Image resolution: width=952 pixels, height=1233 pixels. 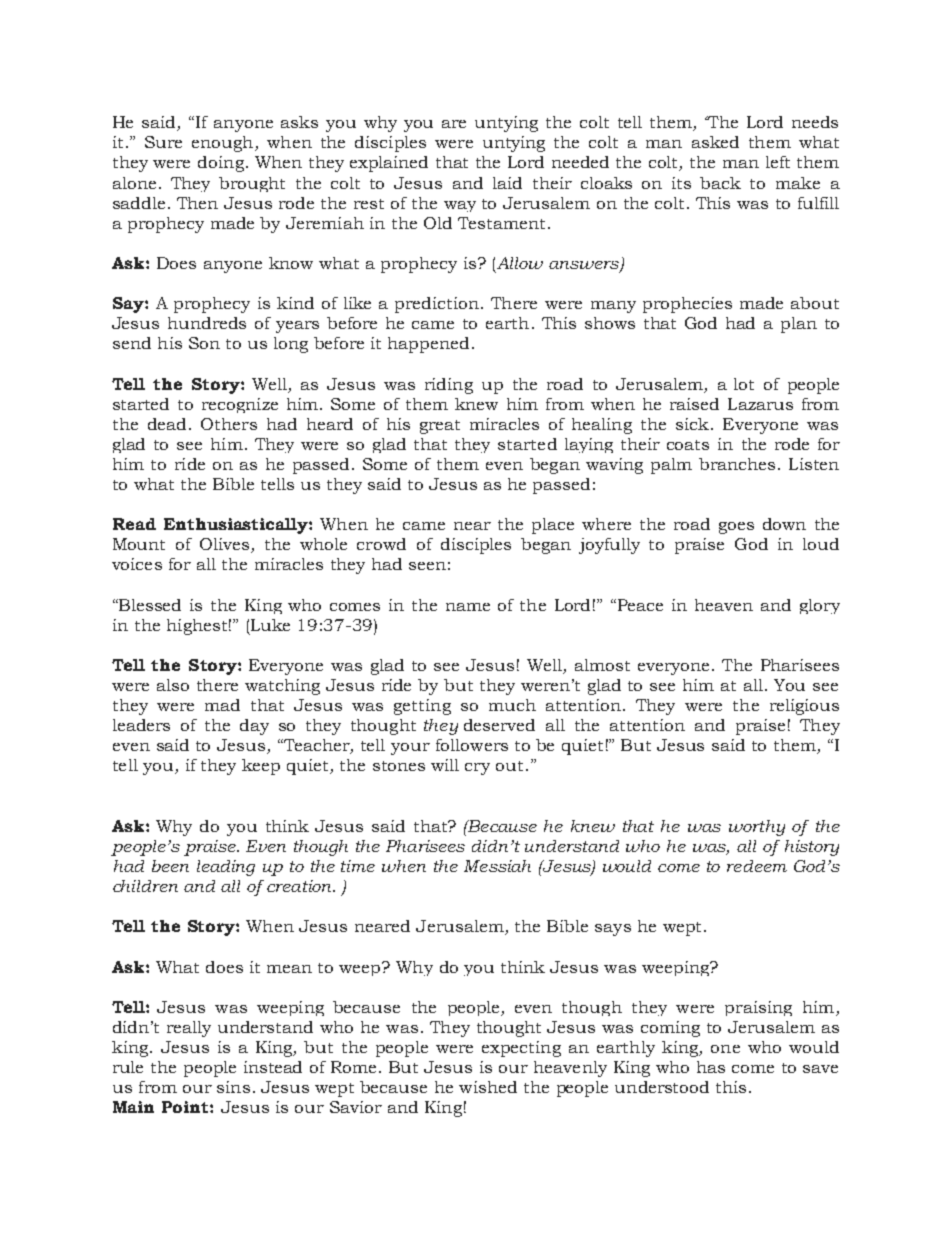 I want to click on Blessed, so click(x=149, y=605).
